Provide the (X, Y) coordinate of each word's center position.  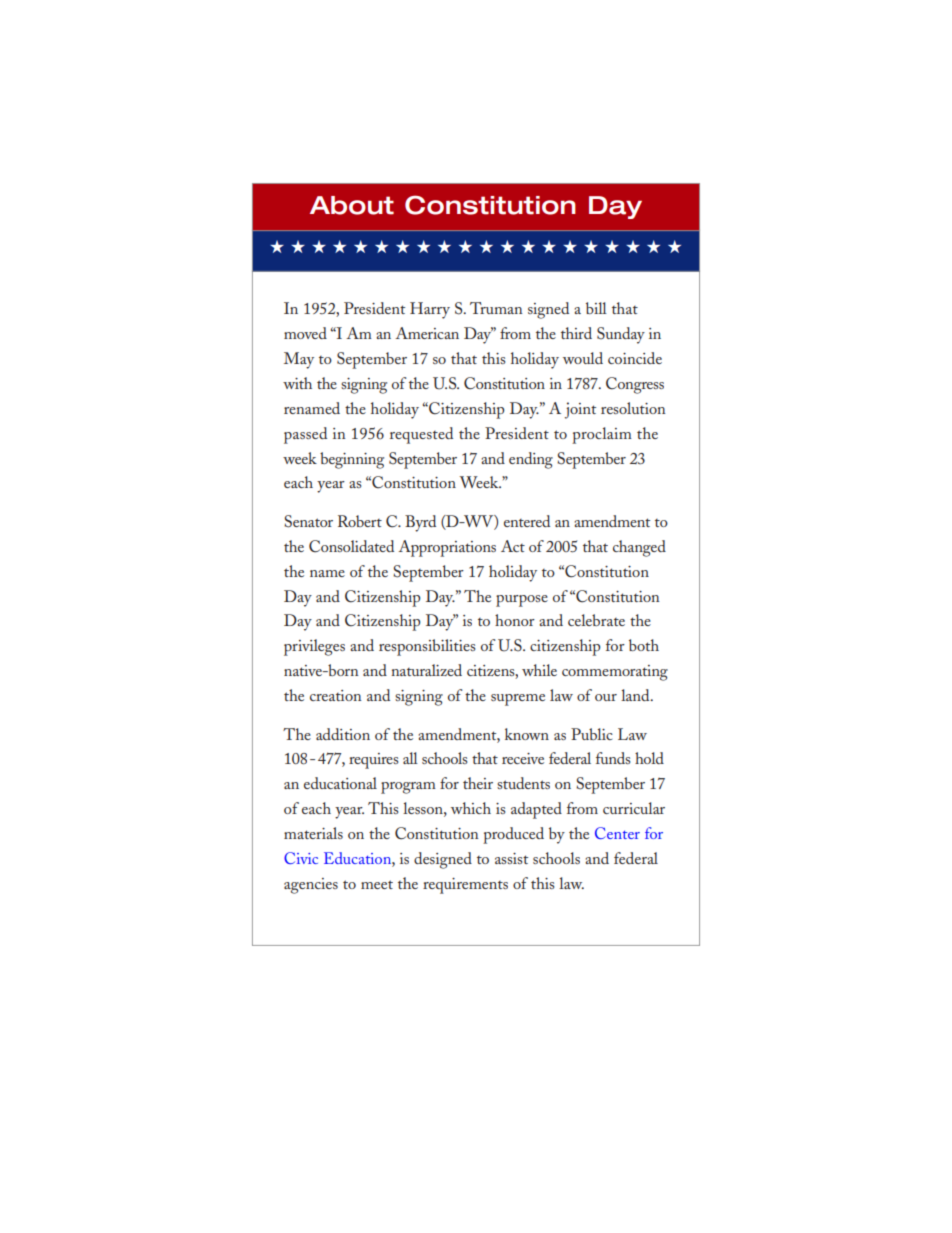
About (352, 205)
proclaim (602, 435)
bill (596, 308)
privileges (314, 647)
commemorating (615, 673)
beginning (352, 460)
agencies (311, 886)
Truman (496, 308)
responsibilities (427, 647)
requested (421, 435)
